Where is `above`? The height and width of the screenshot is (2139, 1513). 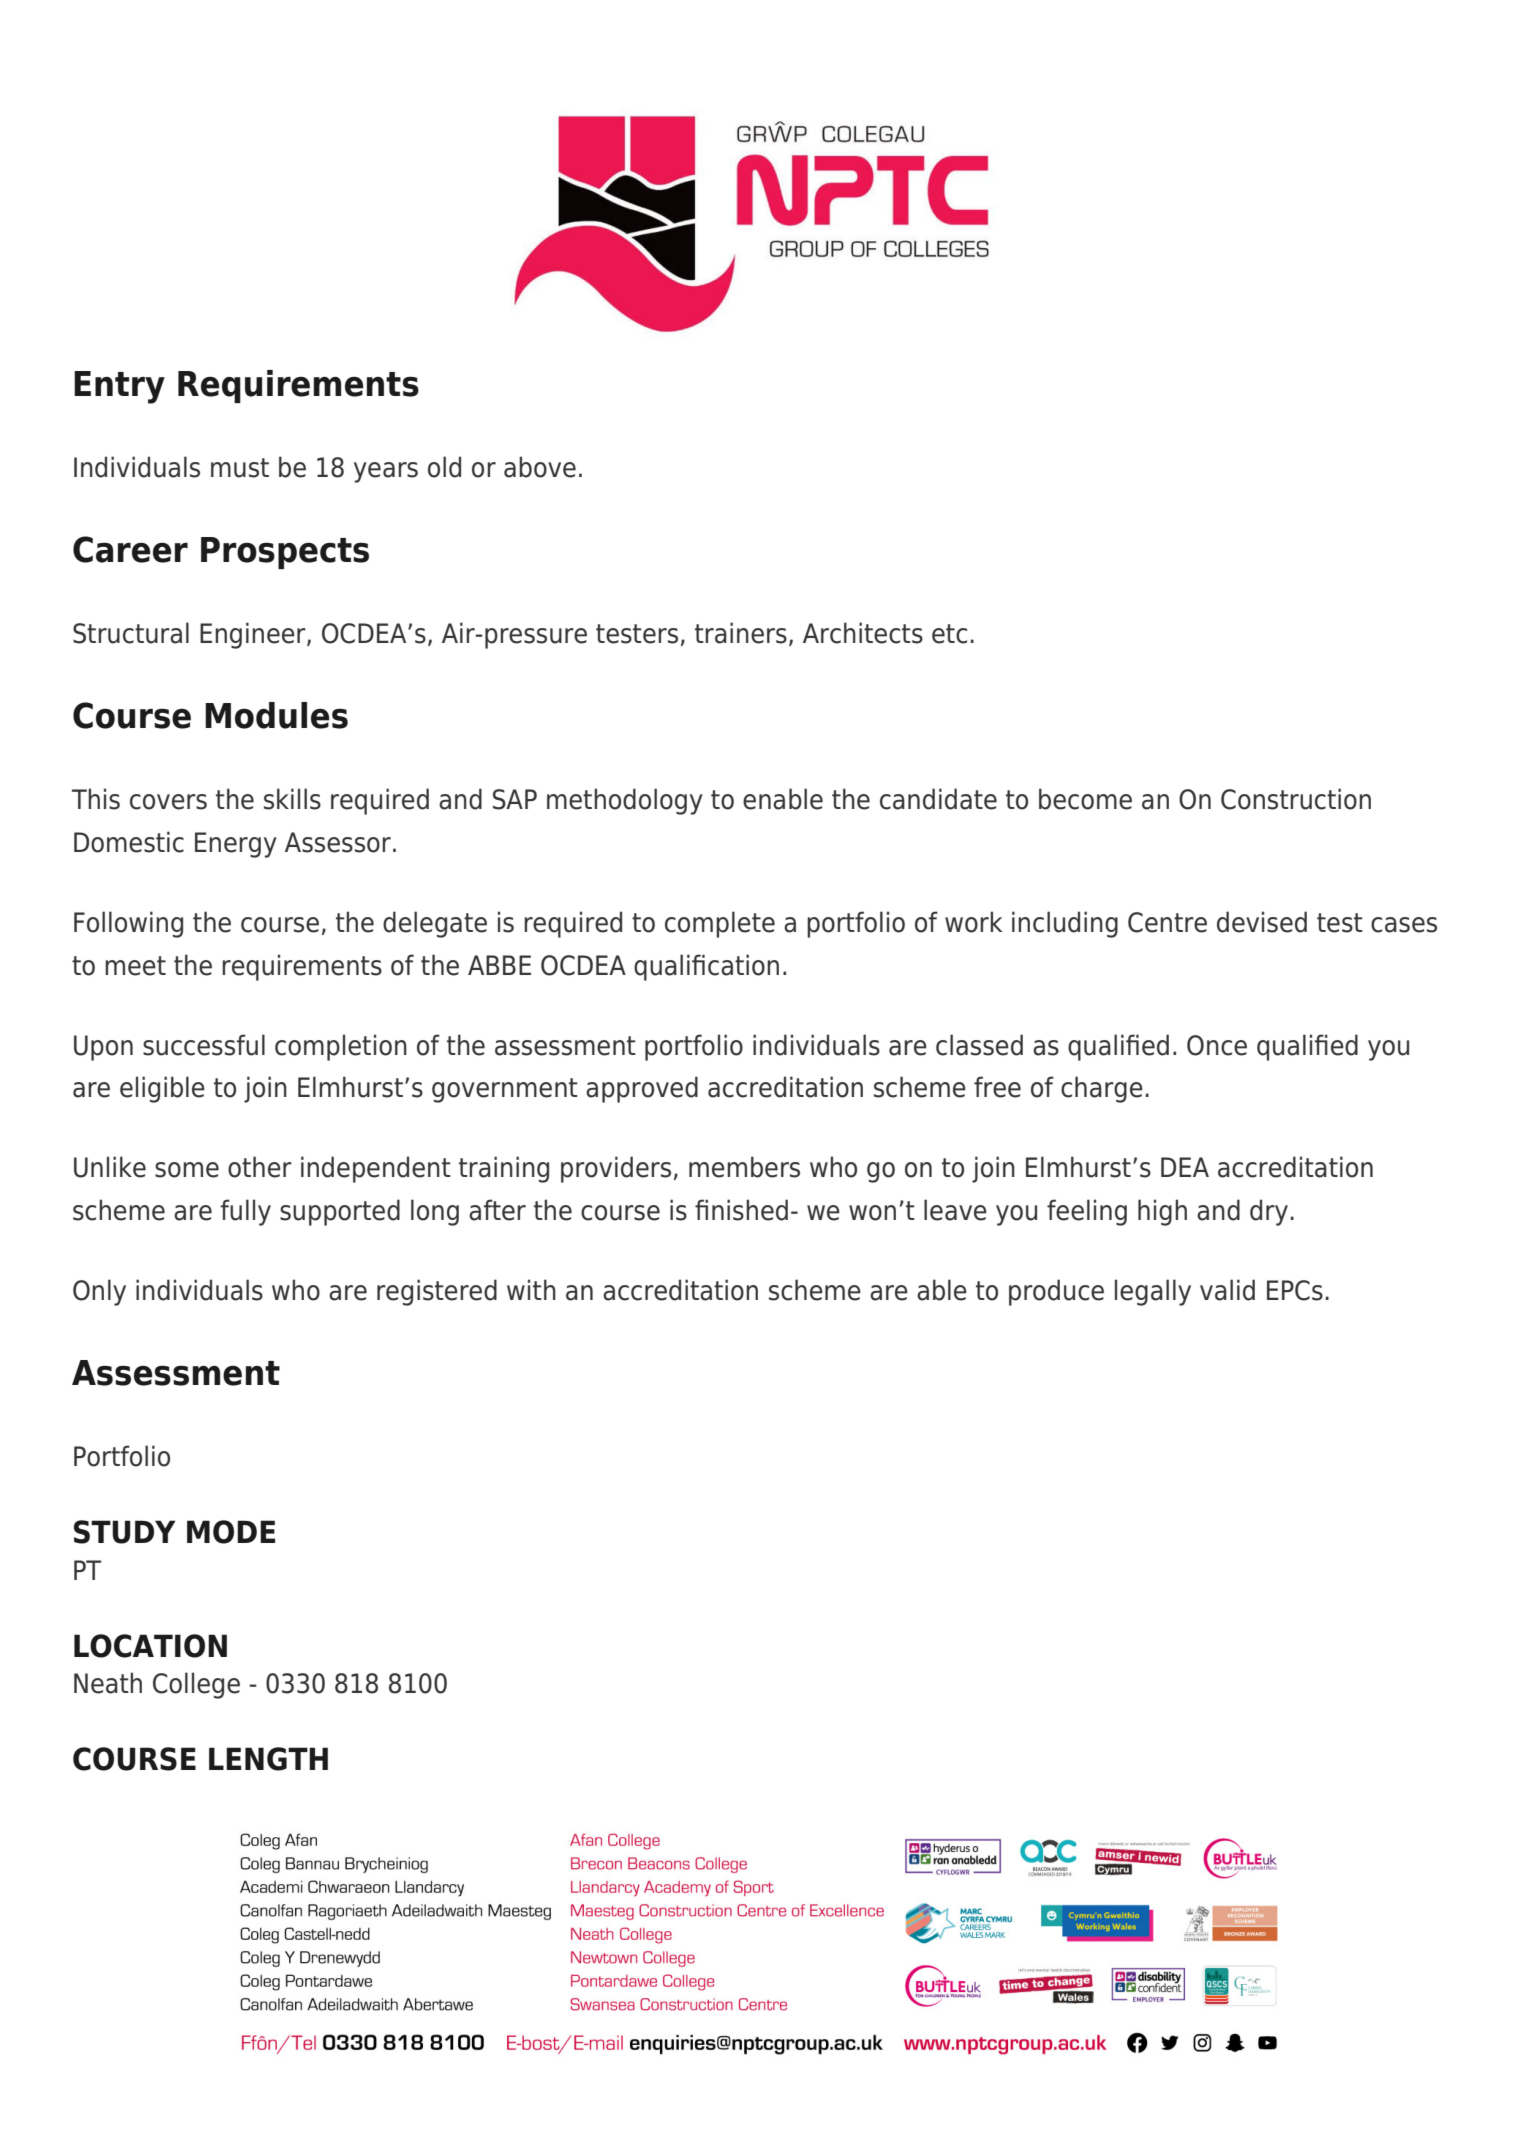 above is located at coordinates (540, 467).
